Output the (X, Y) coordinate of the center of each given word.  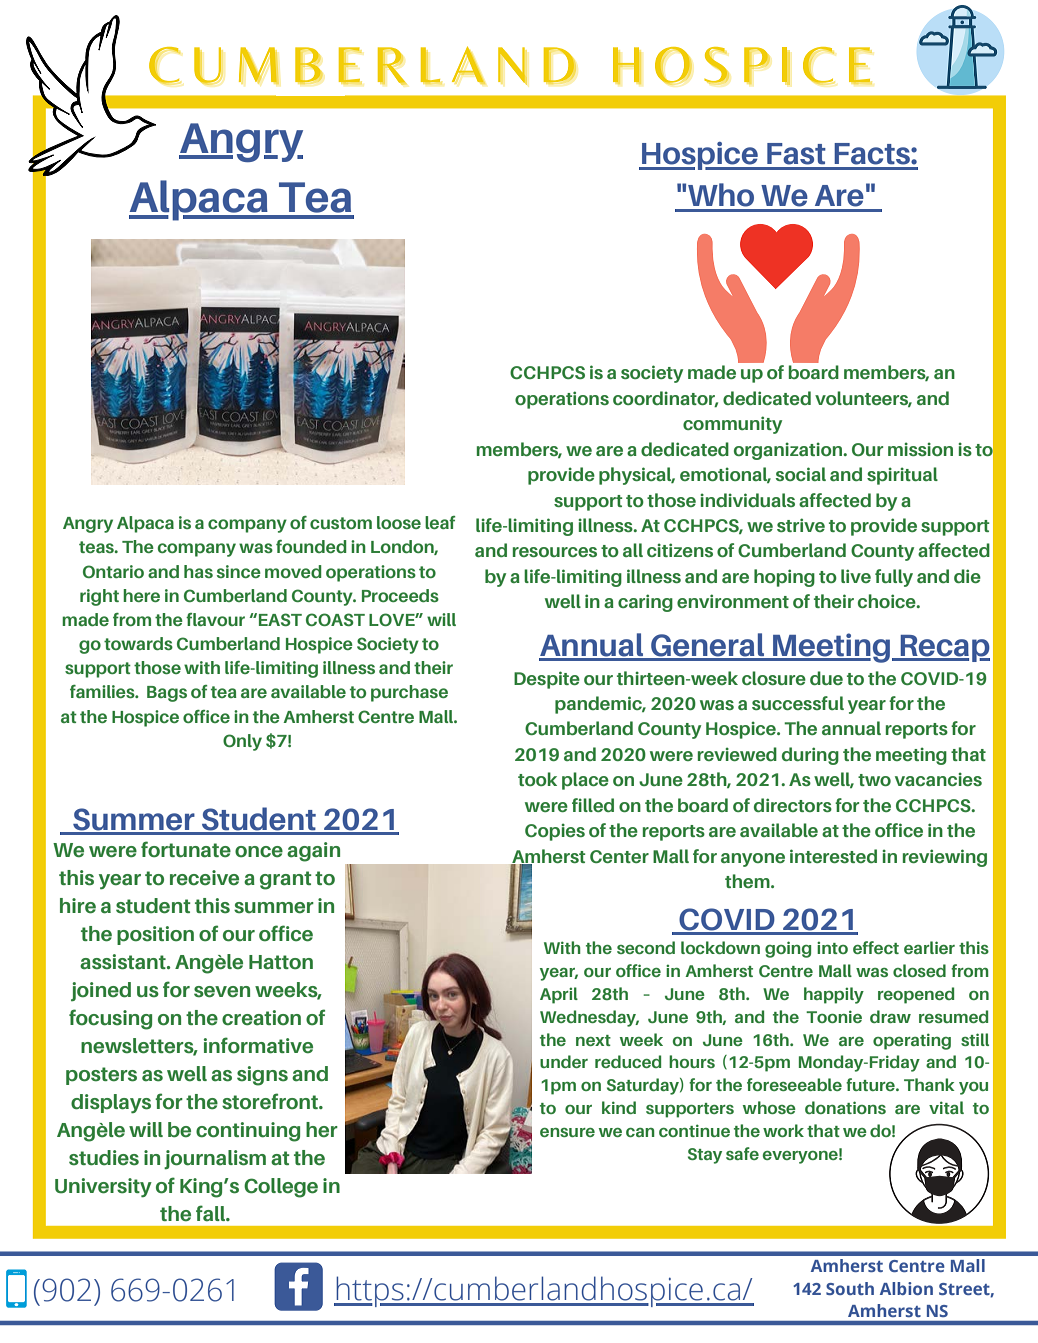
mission (920, 449)
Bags (167, 694)
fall (212, 1213)
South (850, 1288)
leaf (440, 522)
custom (341, 523)
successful (798, 703)
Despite (547, 680)
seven (222, 992)
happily (834, 995)
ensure (567, 1132)
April (559, 995)
